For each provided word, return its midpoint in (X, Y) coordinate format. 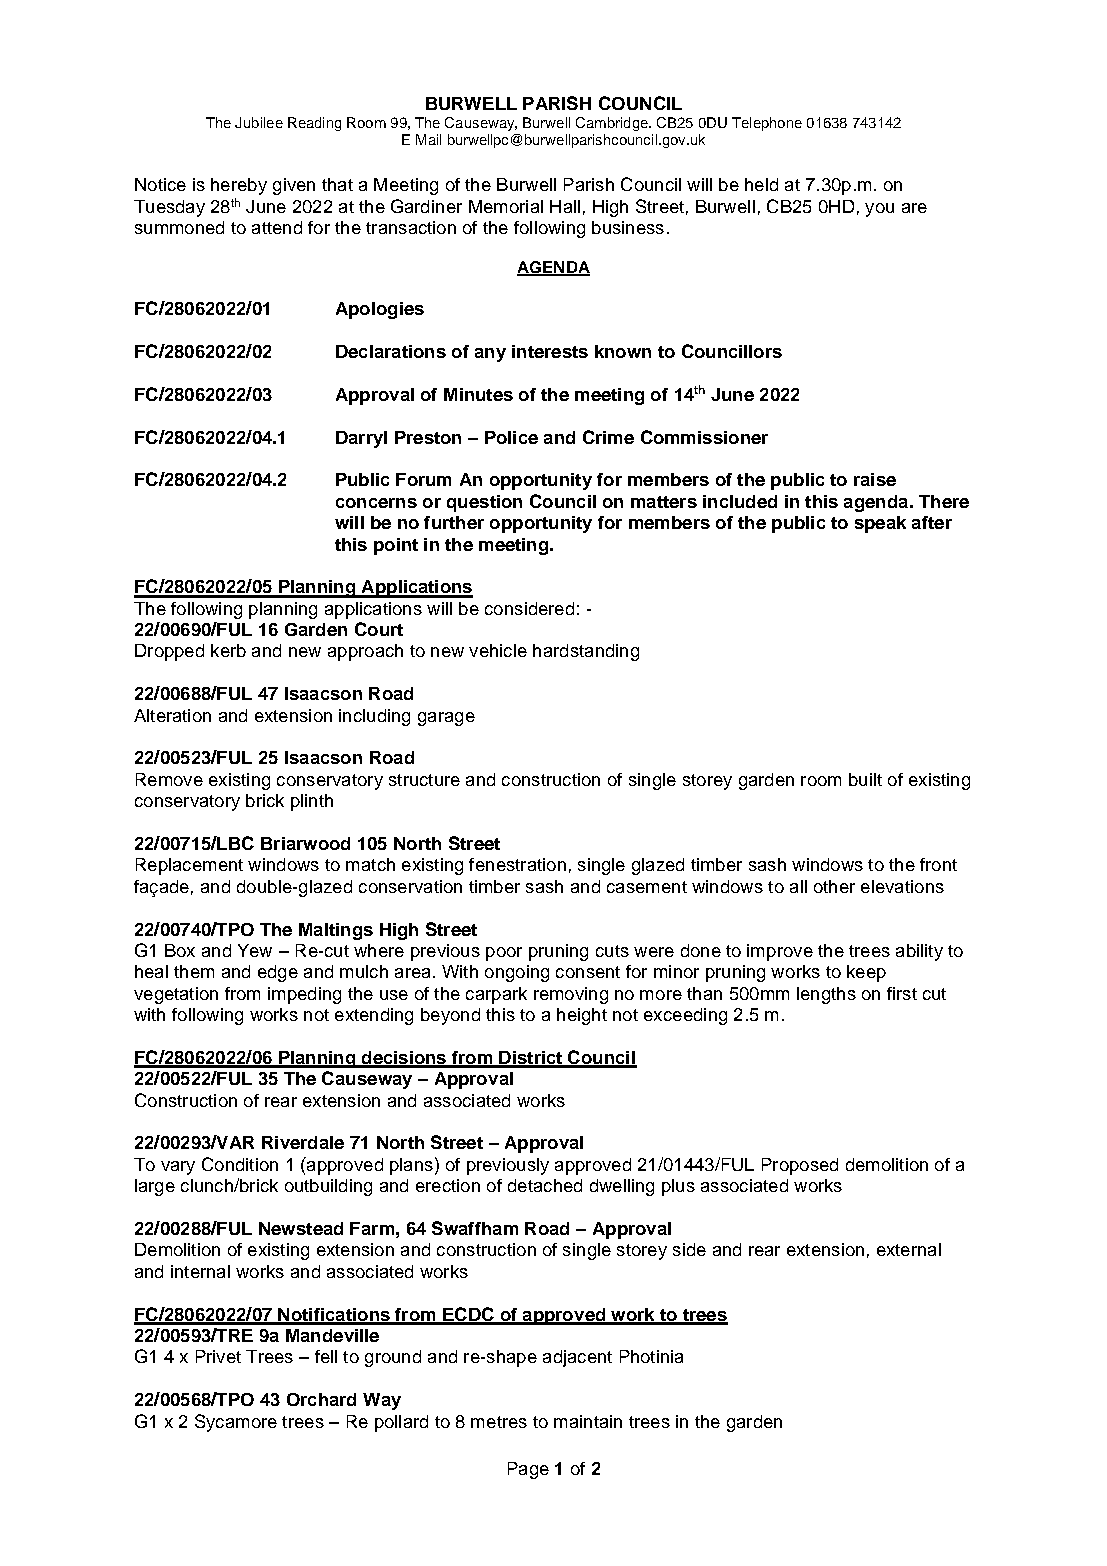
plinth (312, 802)
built (865, 779)
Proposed (800, 1166)
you (879, 210)
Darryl (361, 439)
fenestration (517, 864)
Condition (240, 1164)
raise (875, 479)
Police (511, 437)
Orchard (321, 1399)
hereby (239, 186)
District (530, 1059)
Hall (565, 206)
